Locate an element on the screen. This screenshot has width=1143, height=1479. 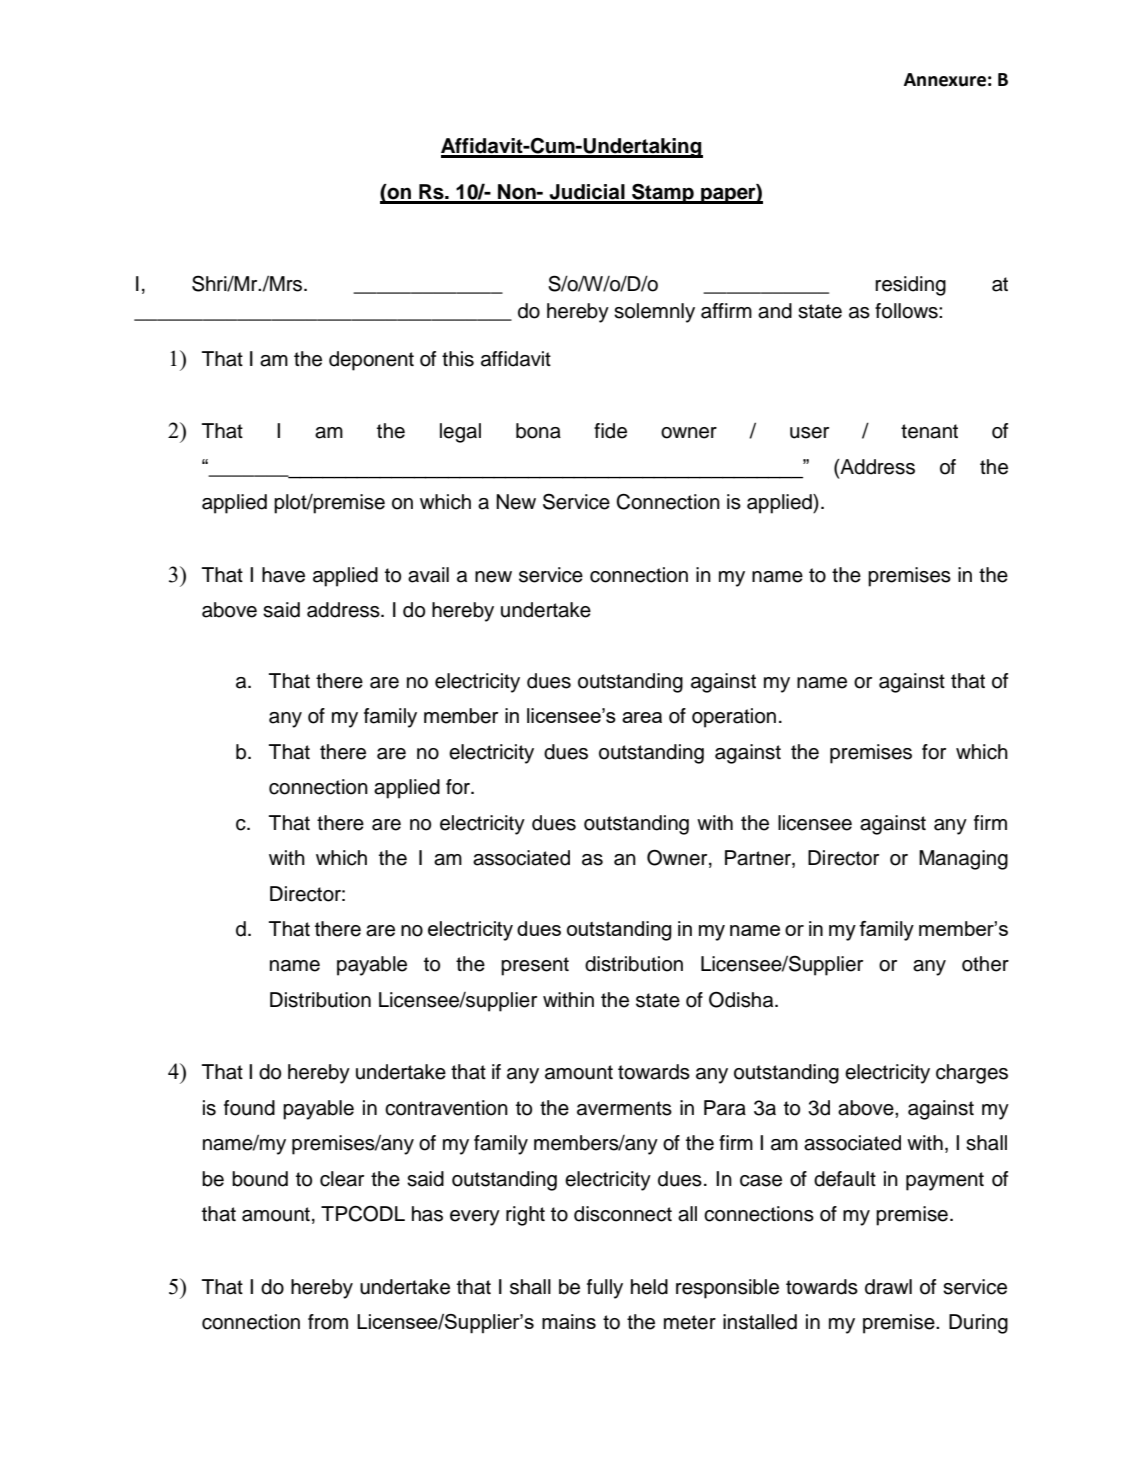
this is located at coordinates (458, 359).
